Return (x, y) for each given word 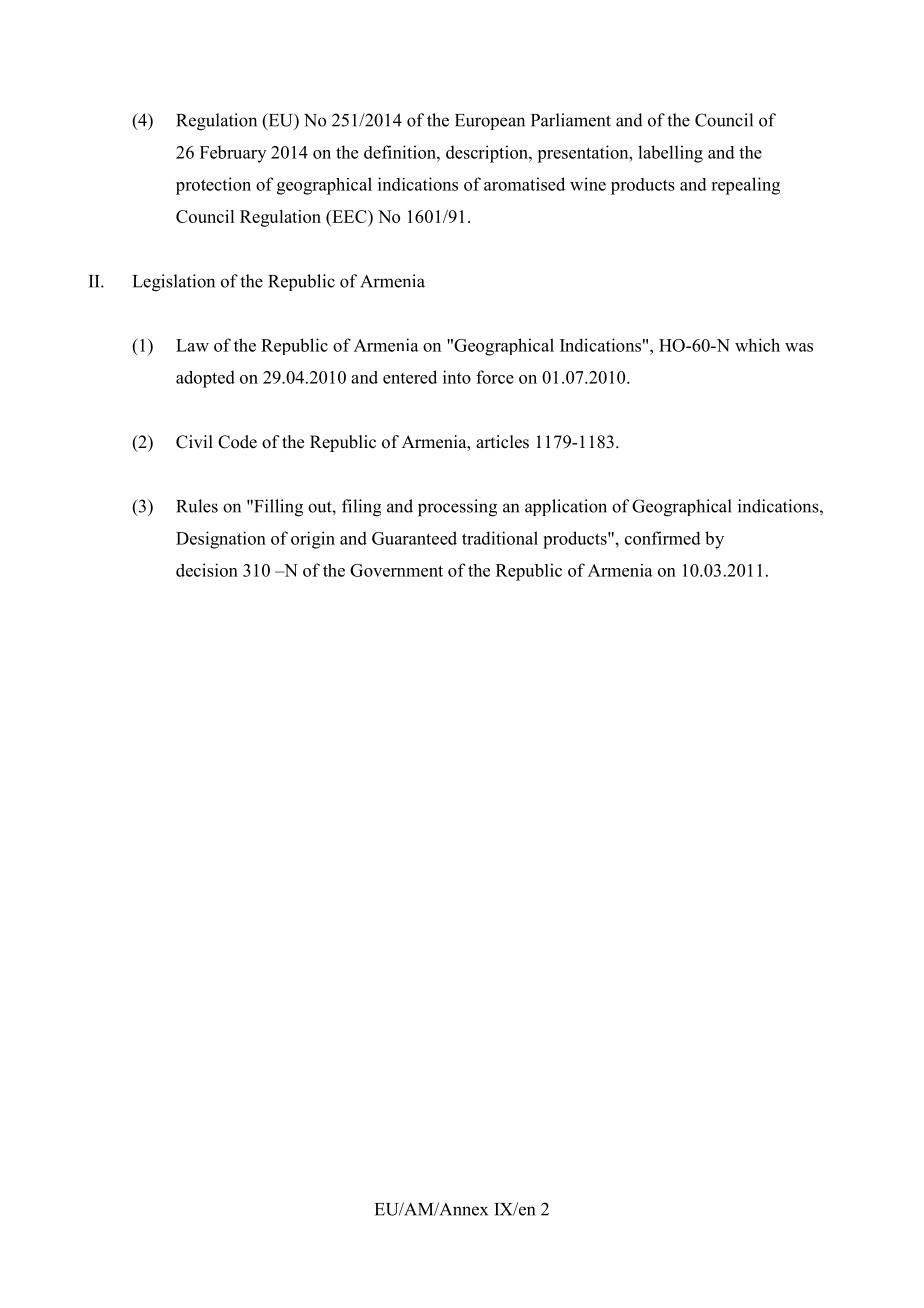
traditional (500, 538)
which (757, 345)
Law (192, 345)
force (495, 377)
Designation (221, 540)
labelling (670, 154)
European (490, 122)
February (233, 154)
